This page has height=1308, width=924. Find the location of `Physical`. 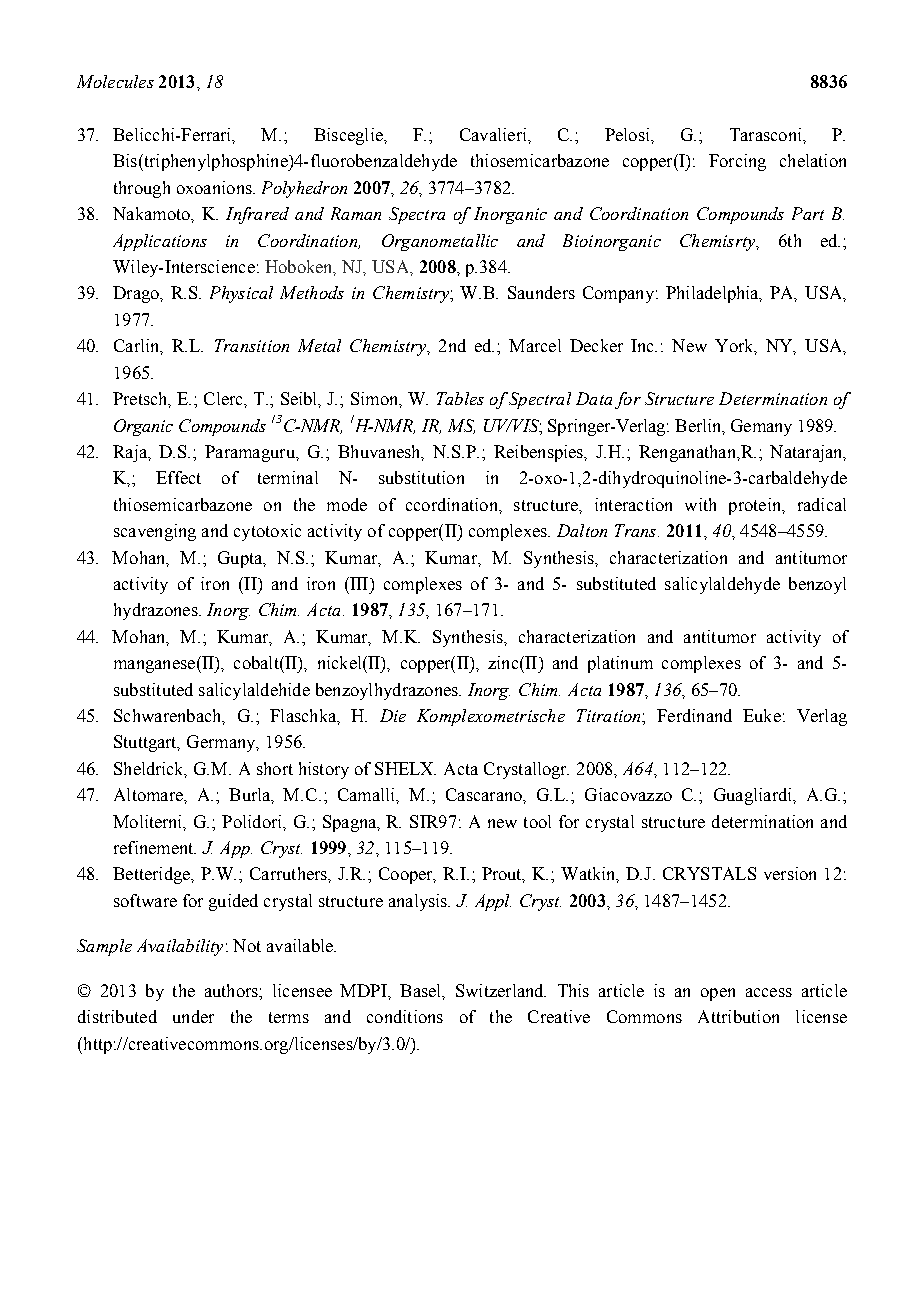

Physical is located at coordinates (241, 294).
